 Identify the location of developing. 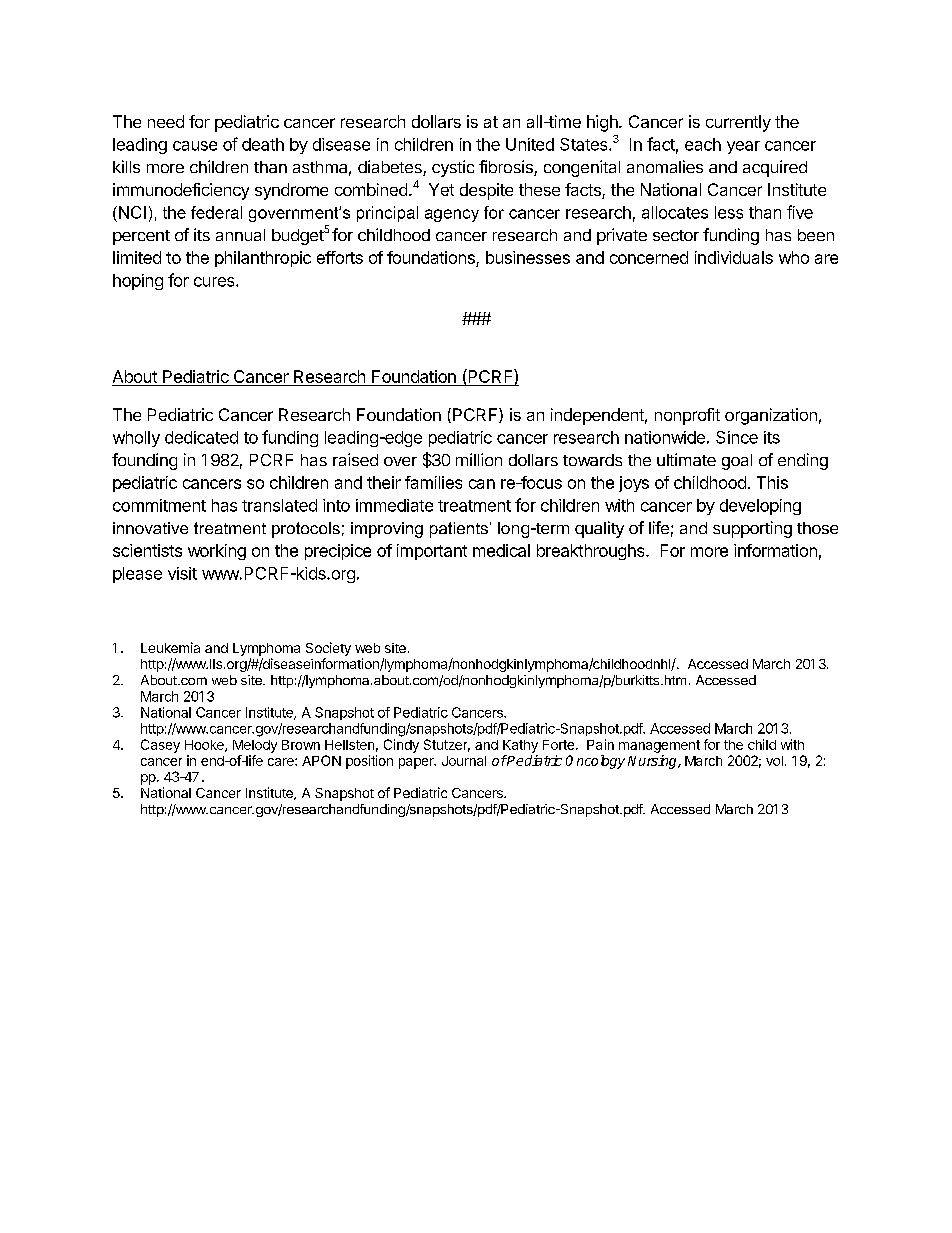
(760, 507).
